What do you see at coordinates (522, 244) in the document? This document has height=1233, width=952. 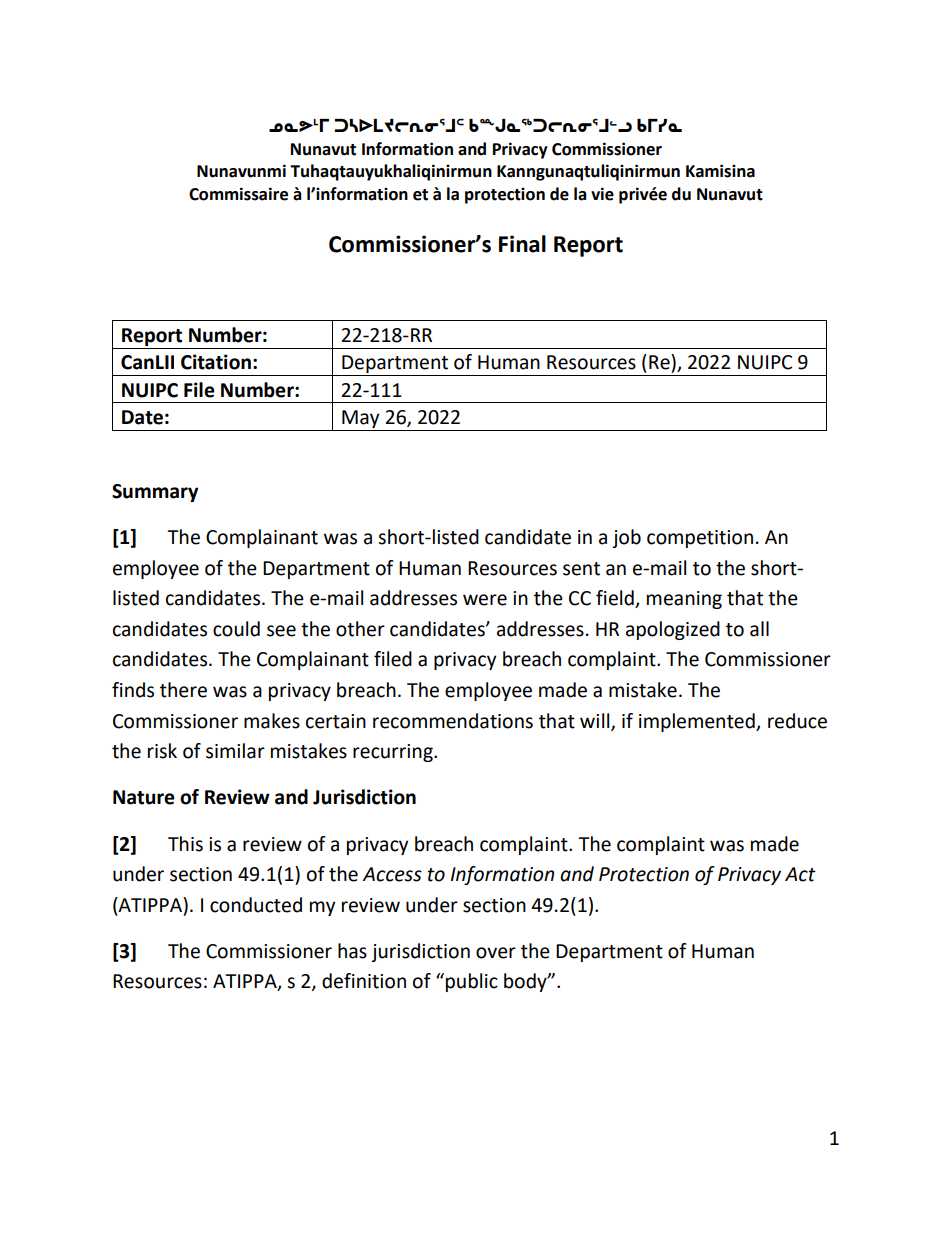 I see `Final` at bounding box center [522, 244].
